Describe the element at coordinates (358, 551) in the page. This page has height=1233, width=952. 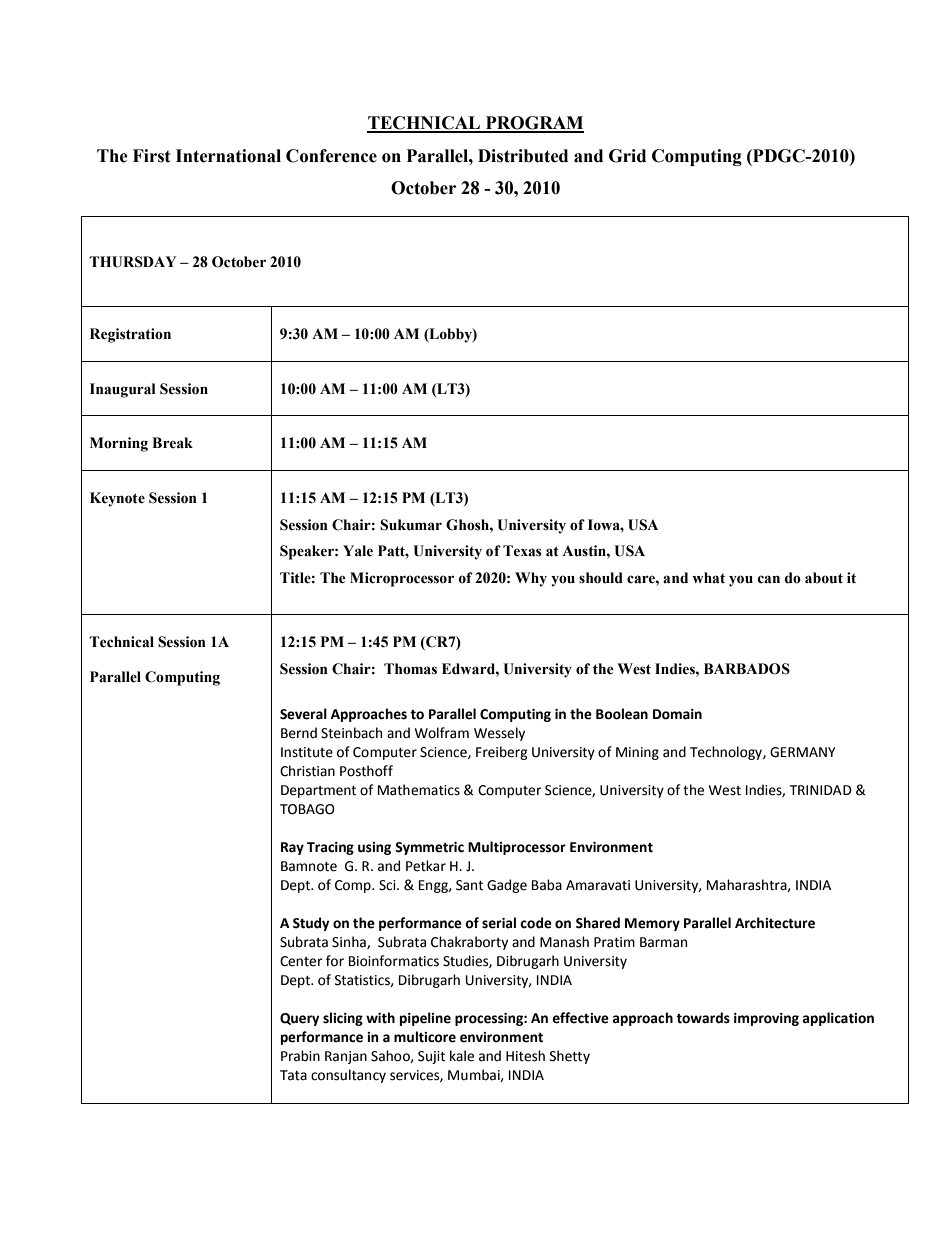
I see `Yale` at that location.
